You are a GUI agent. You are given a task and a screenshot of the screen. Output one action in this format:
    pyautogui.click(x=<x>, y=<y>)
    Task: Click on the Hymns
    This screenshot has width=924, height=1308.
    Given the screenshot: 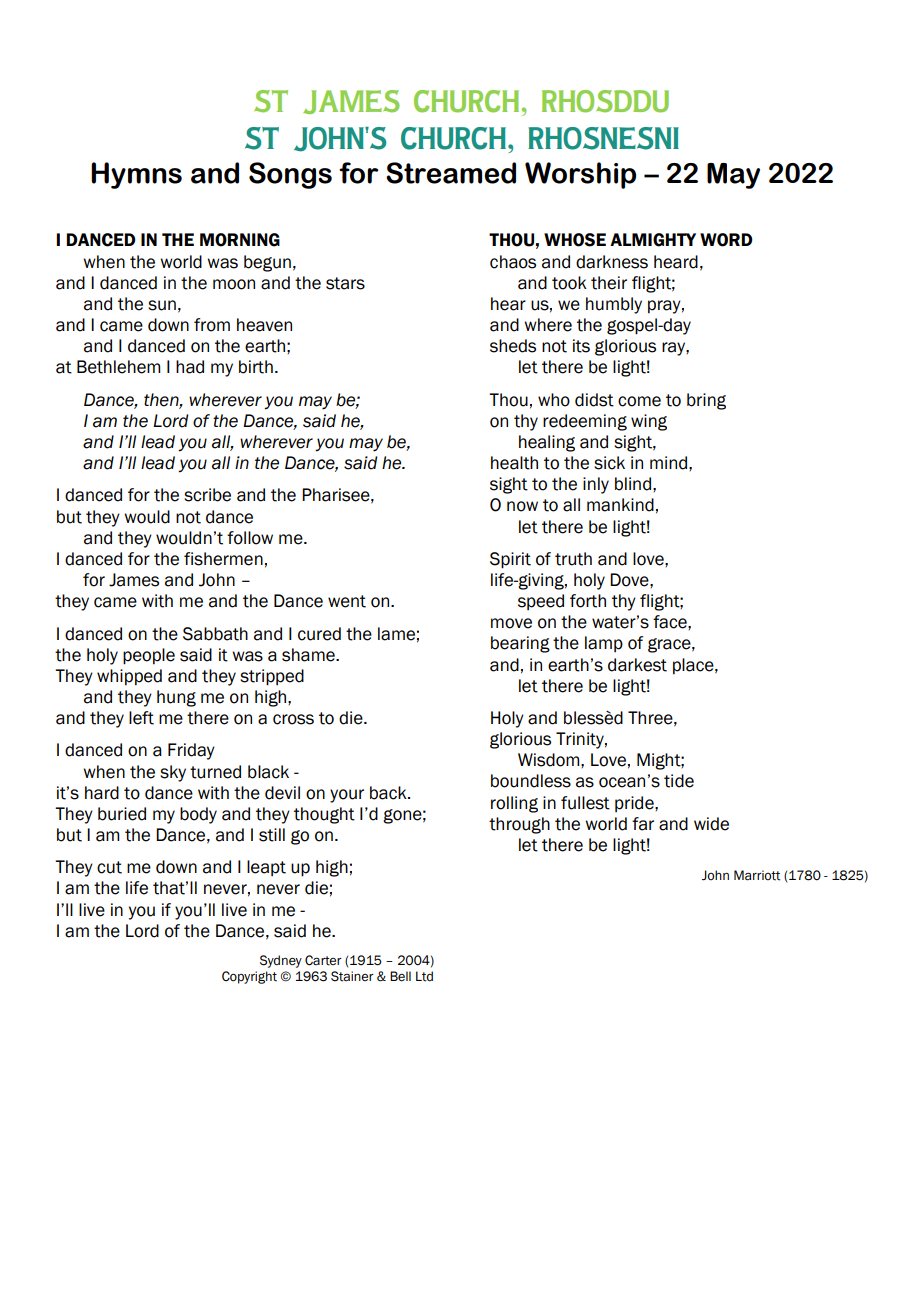 What is the action you would take?
    pyautogui.click(x=136, y=175)
